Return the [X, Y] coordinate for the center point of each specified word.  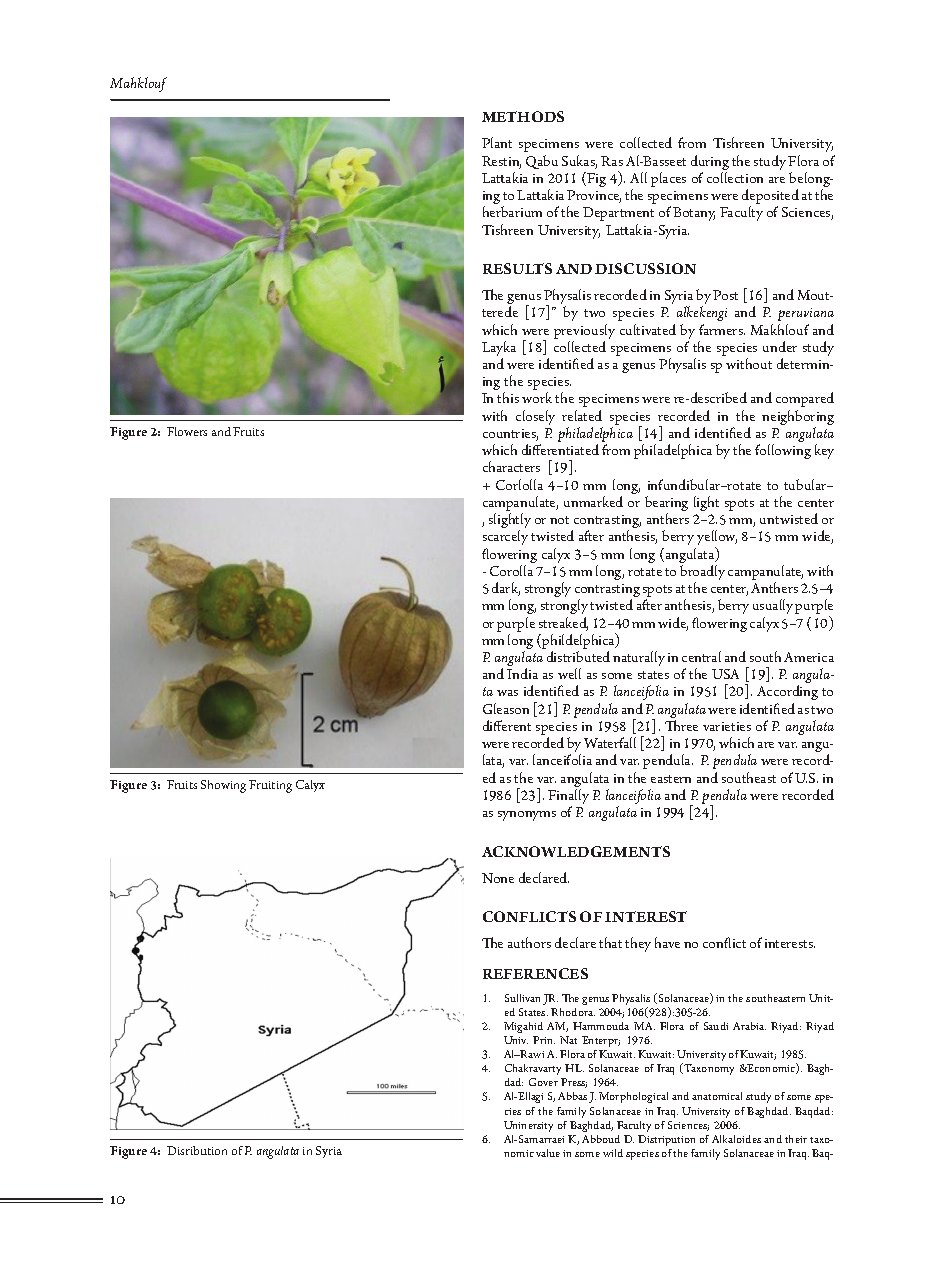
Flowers [187, 431]
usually [773, 606]
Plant [497, 142]
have [667, 942]
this [508, 397]
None [498, 878]
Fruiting [270, 786]
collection [735, 177]
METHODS [523, 116]
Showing [223, 786]
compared [805, 399]
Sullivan [522, 998]
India [522, 673]
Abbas [572, 1096]
